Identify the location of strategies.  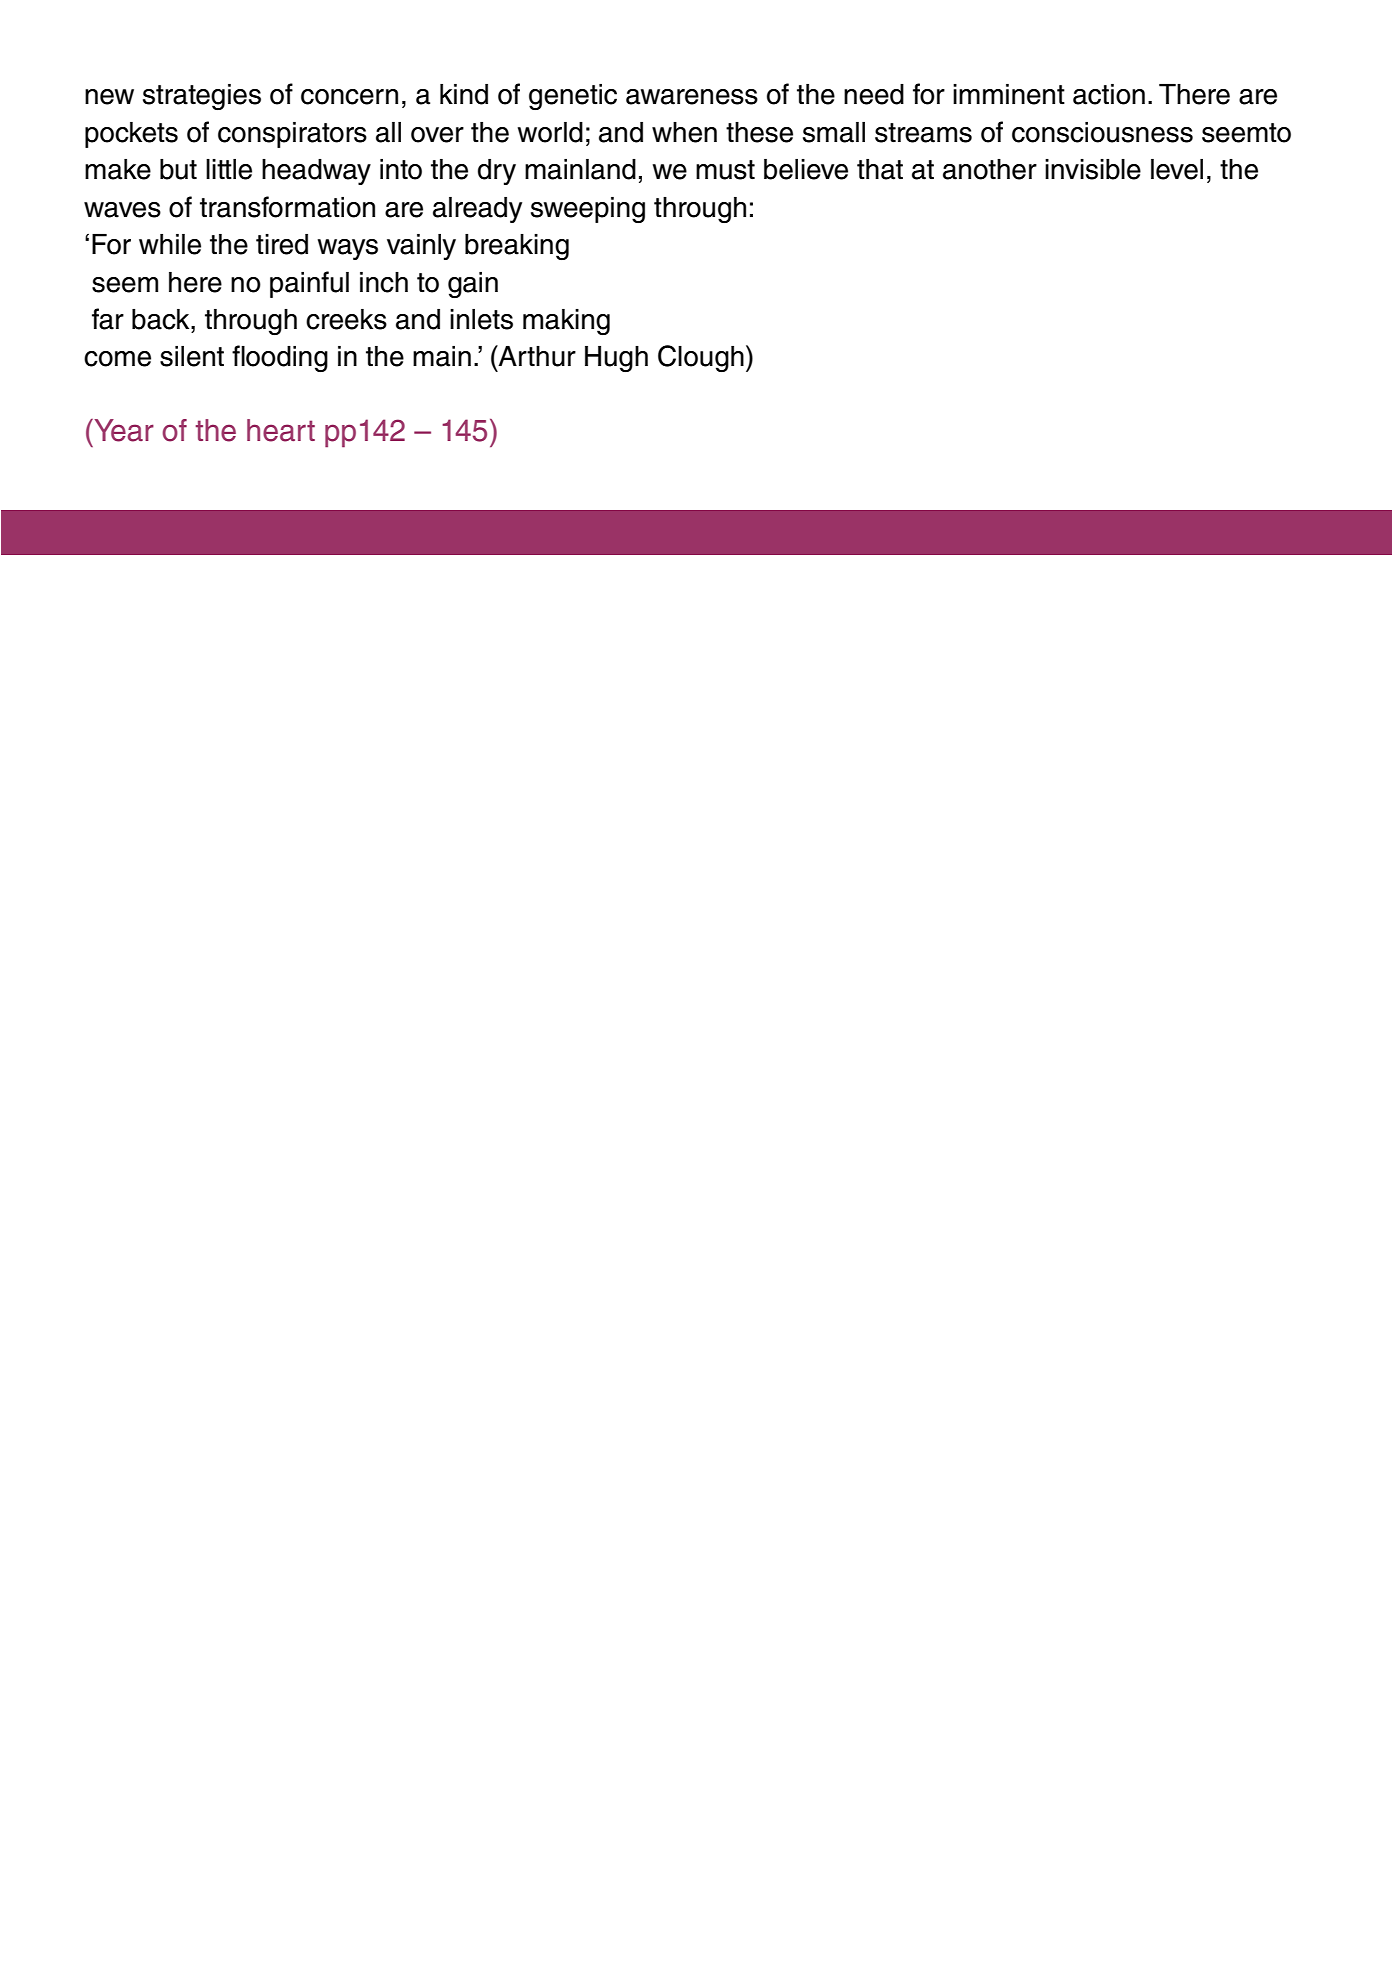
(202, 97).
